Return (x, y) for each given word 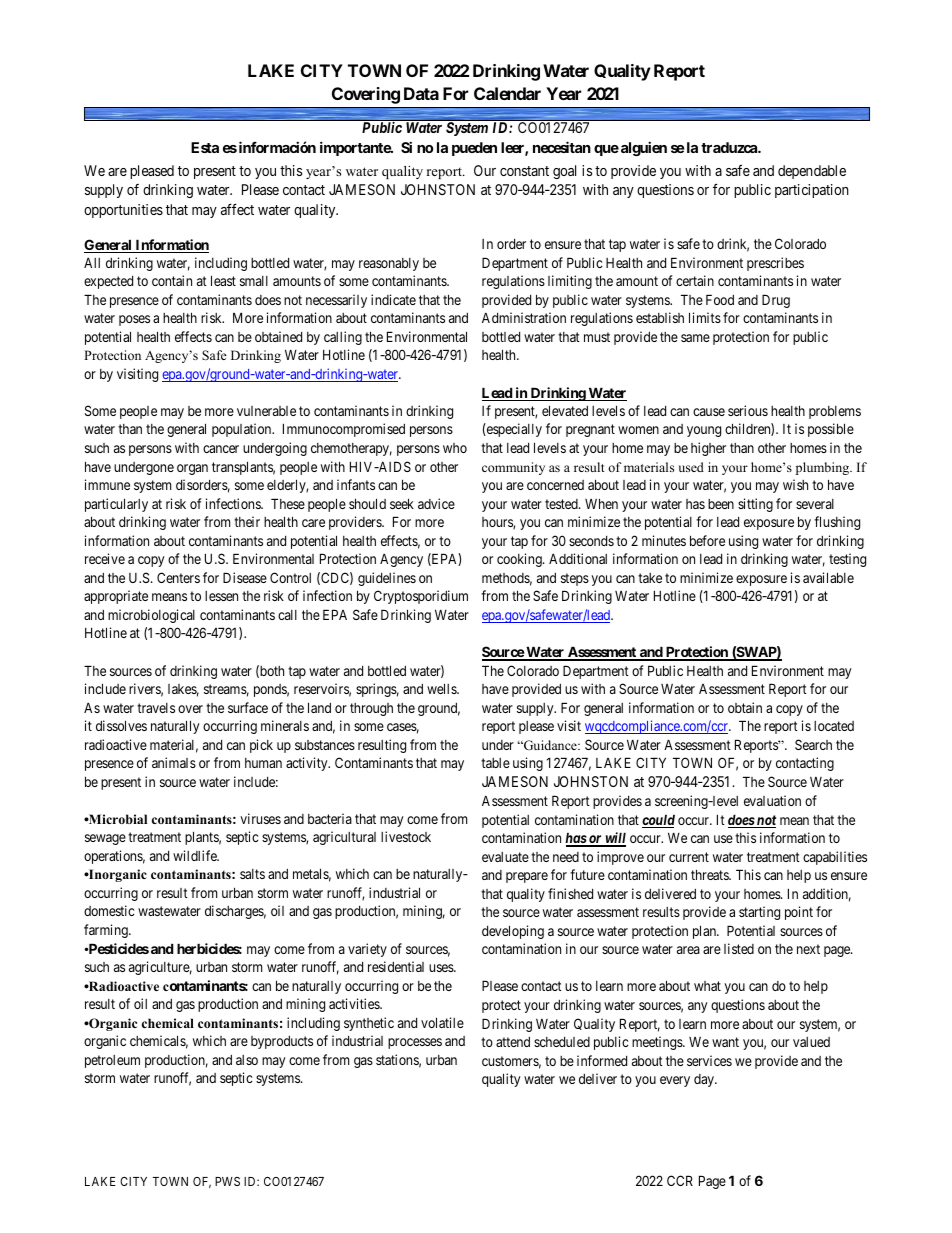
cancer (221, 449)
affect (237, 209)
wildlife (196, 855)
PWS (227, 1181)
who (455, 448)
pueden (474, 149)
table (495, 763)
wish (795, 484)
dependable (812, 172)
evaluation (772, 800)
